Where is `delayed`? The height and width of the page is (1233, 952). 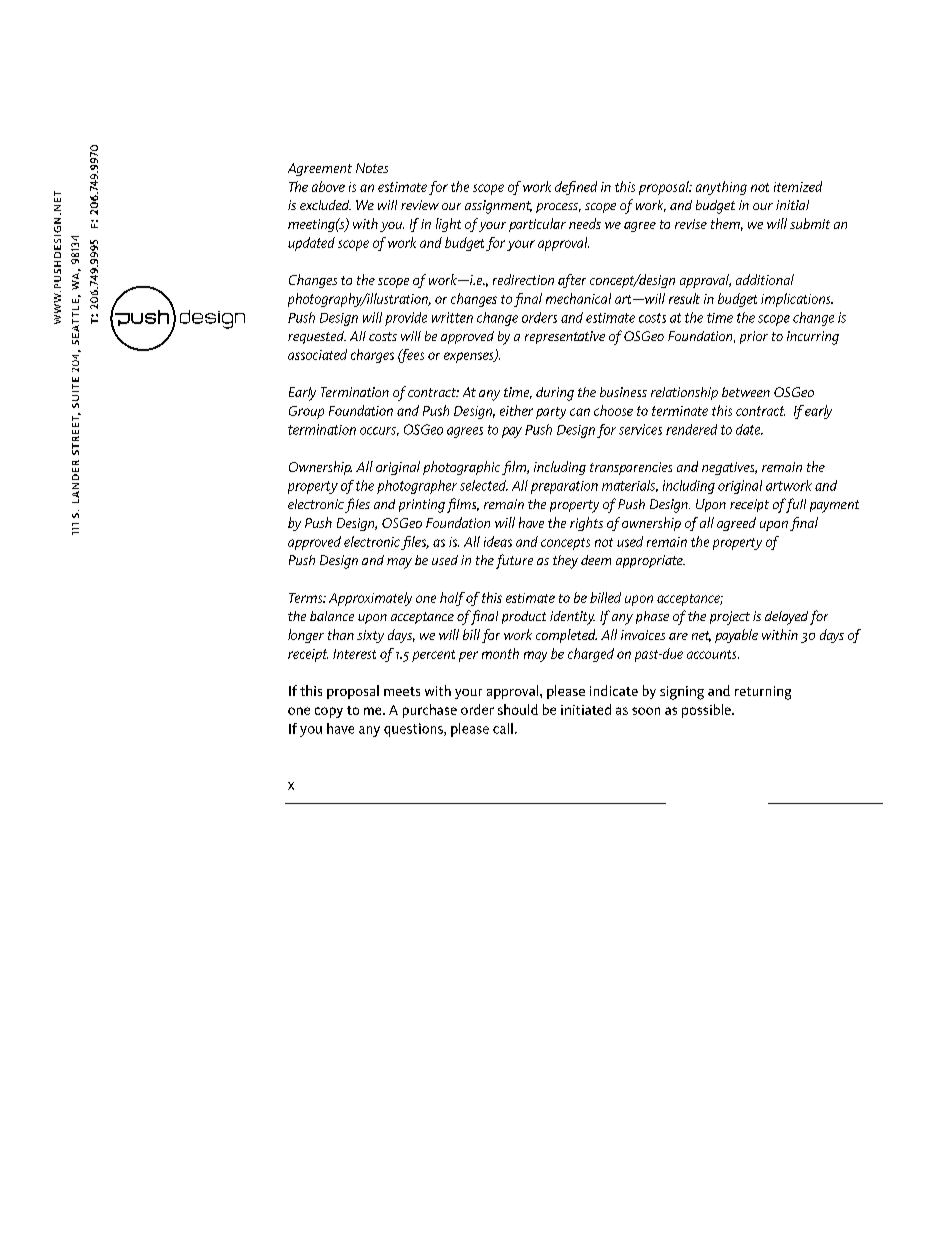 delayed is located at coordinates (786, 618).
